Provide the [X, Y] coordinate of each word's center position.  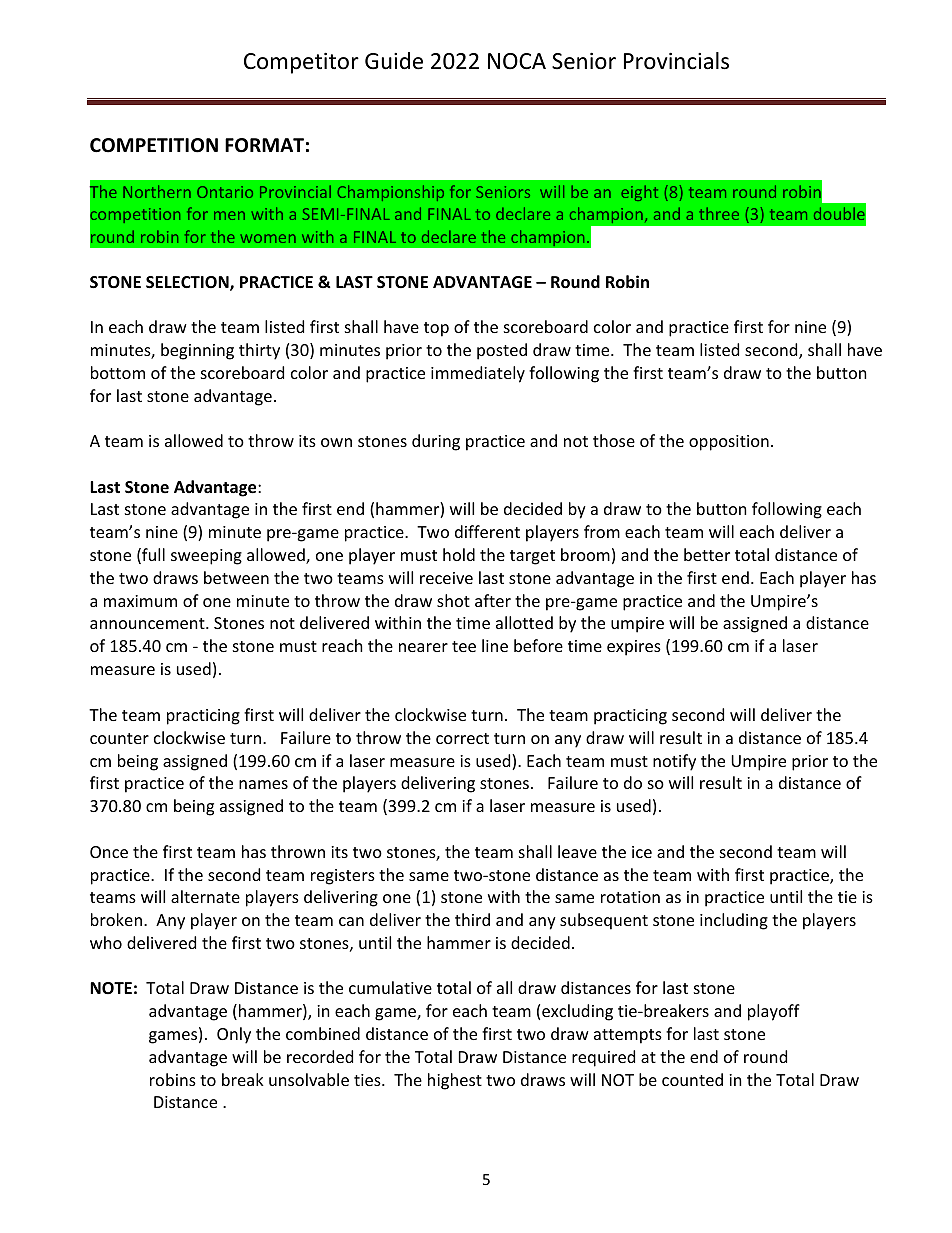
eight [639, 193]
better [707, 554]
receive [446, 578]
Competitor [301, 63]
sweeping [206, 557]
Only [234, 1035]
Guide [394, 61]
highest [455, 1081]
